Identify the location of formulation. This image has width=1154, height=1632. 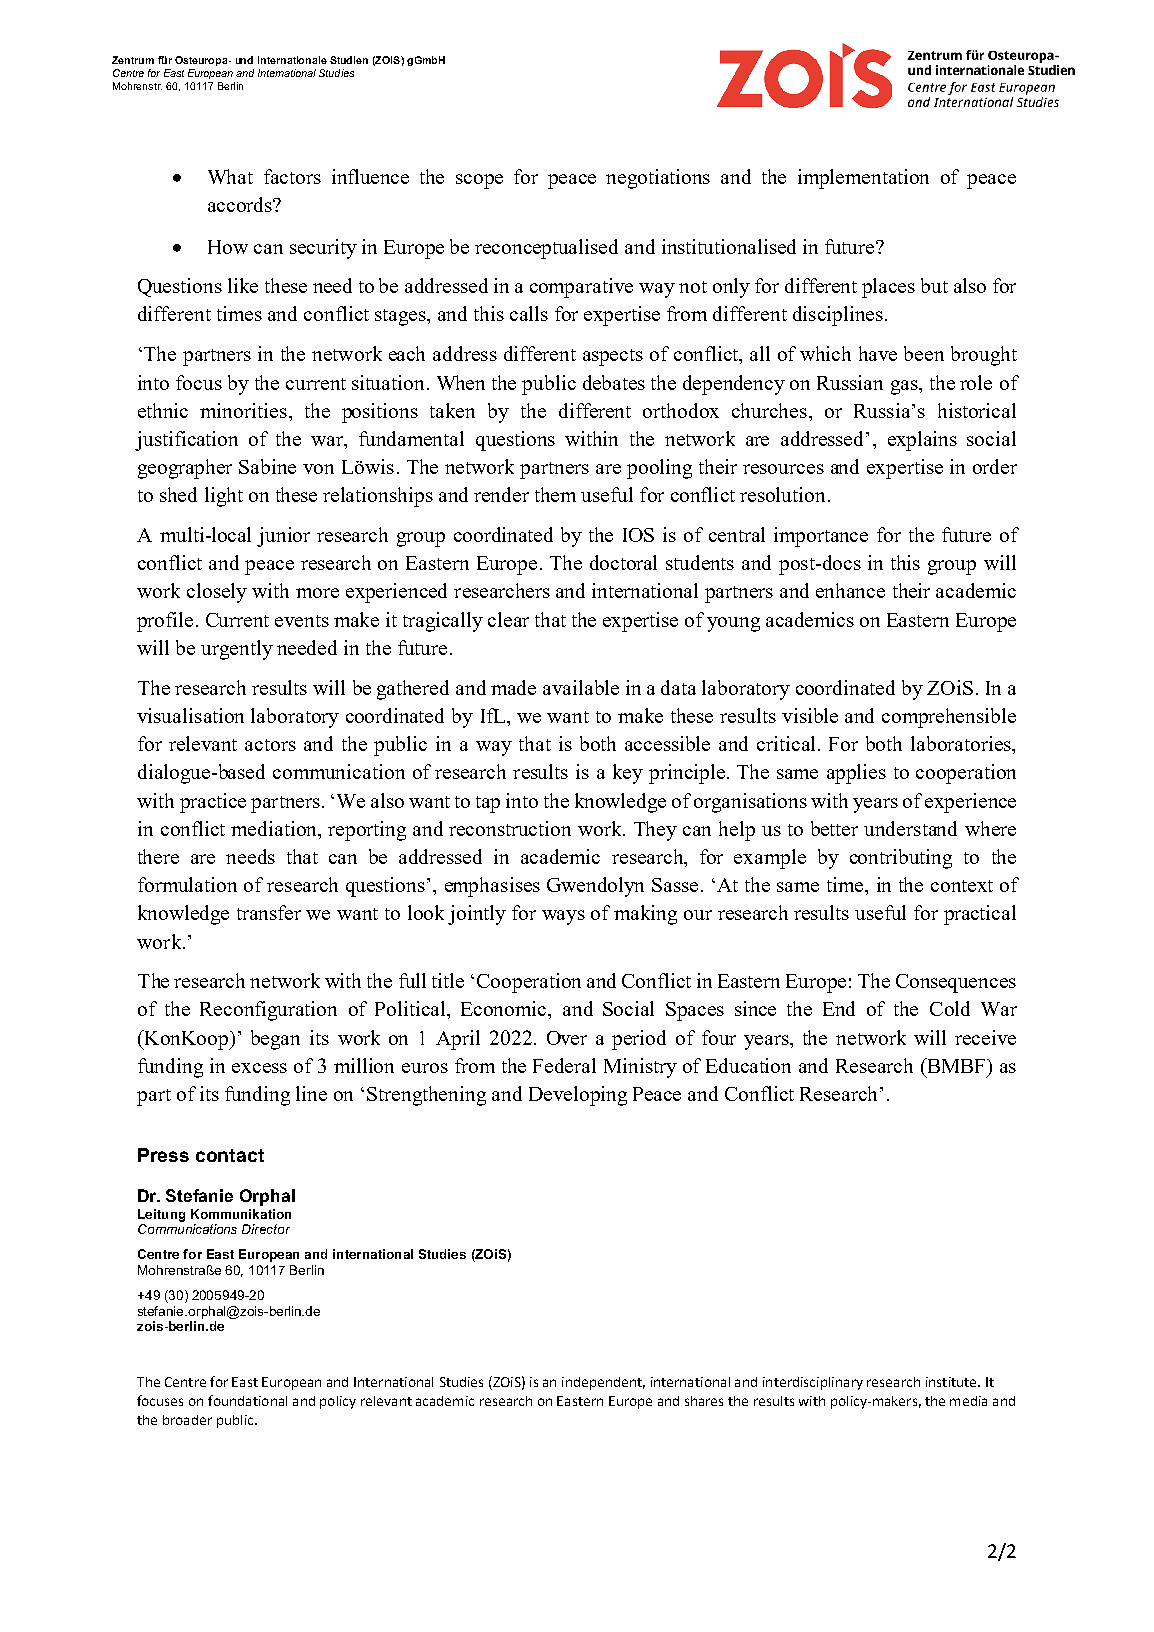
(187, 884).
